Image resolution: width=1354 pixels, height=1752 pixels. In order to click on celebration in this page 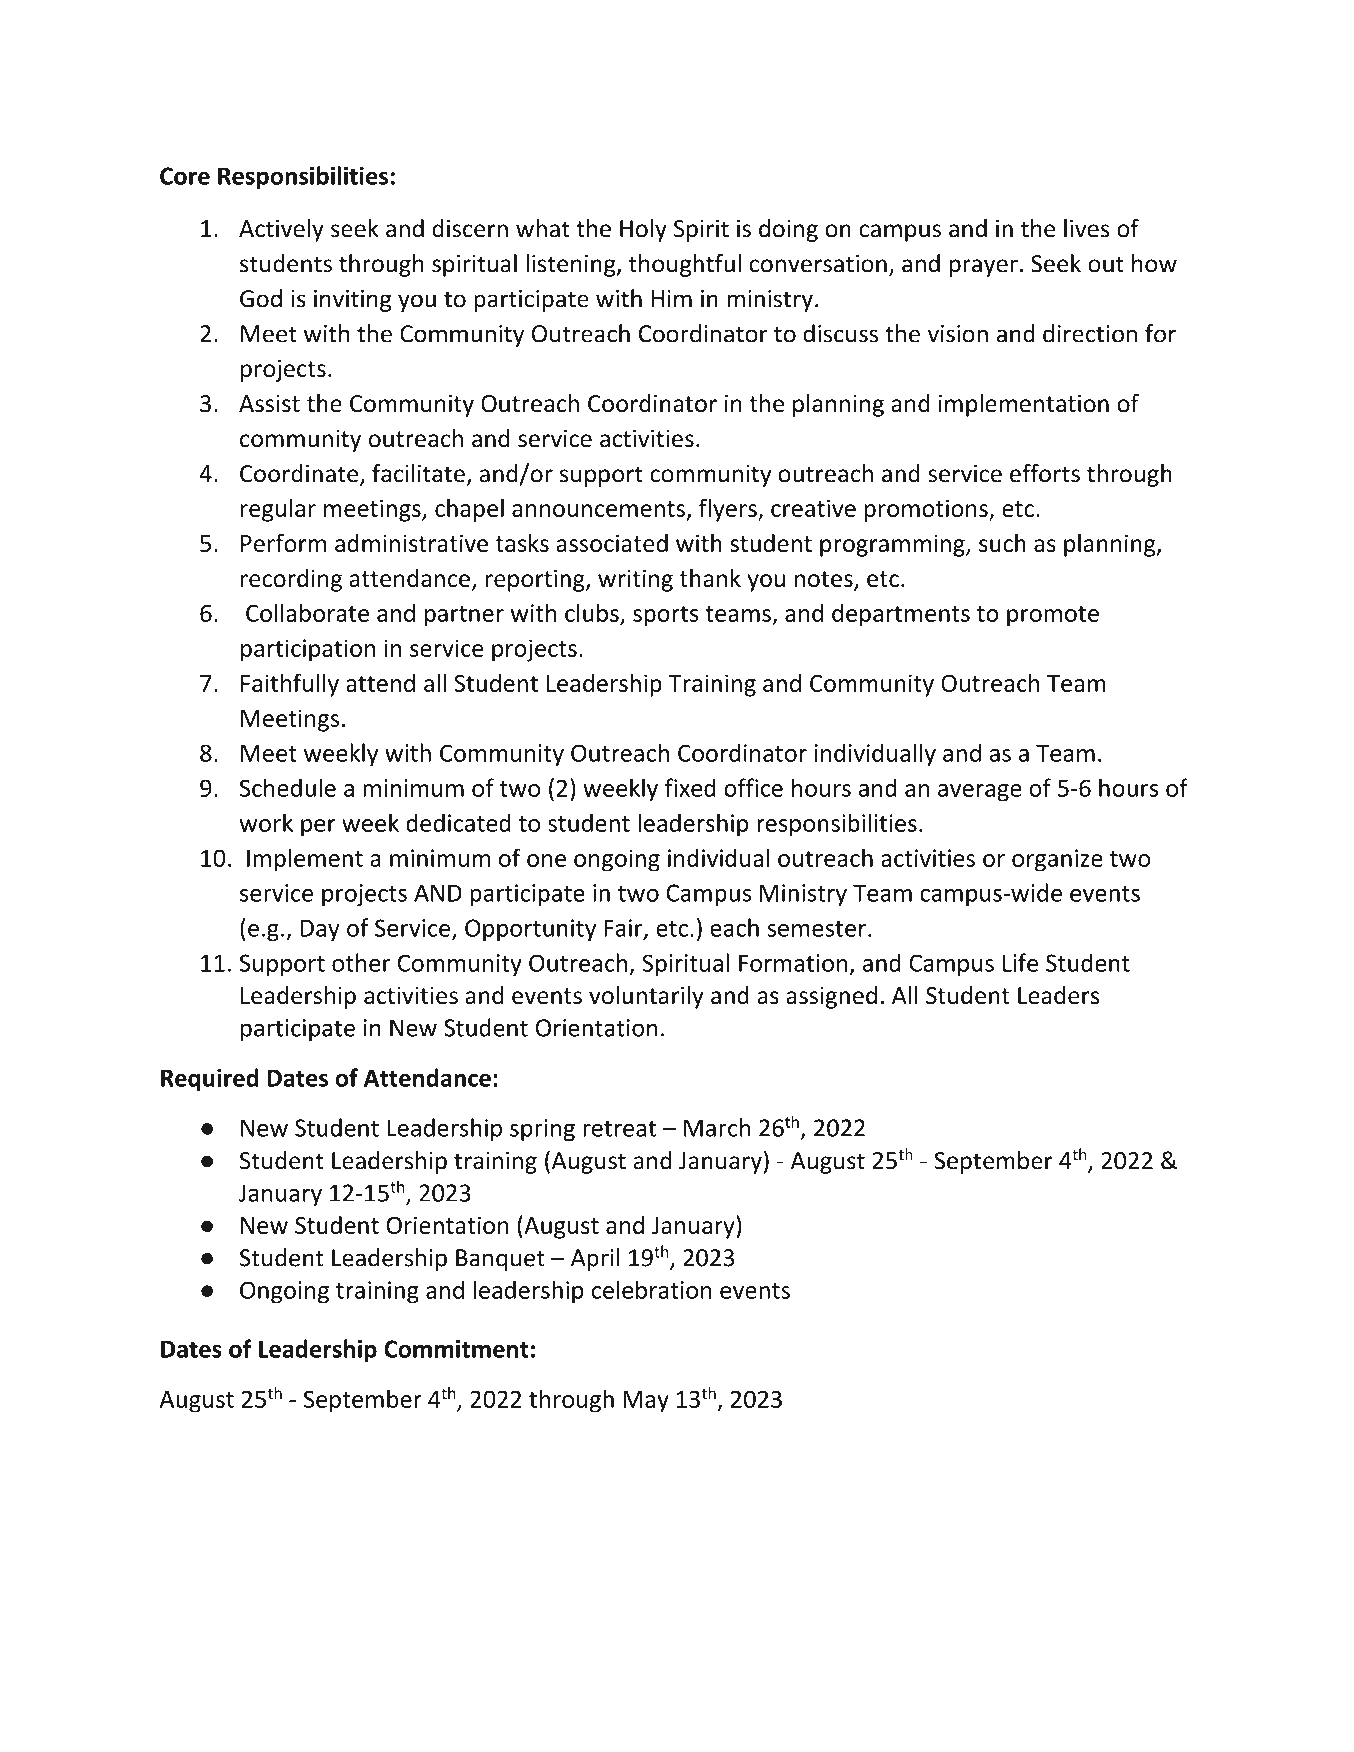, I will do `click(652, 1289)`.
